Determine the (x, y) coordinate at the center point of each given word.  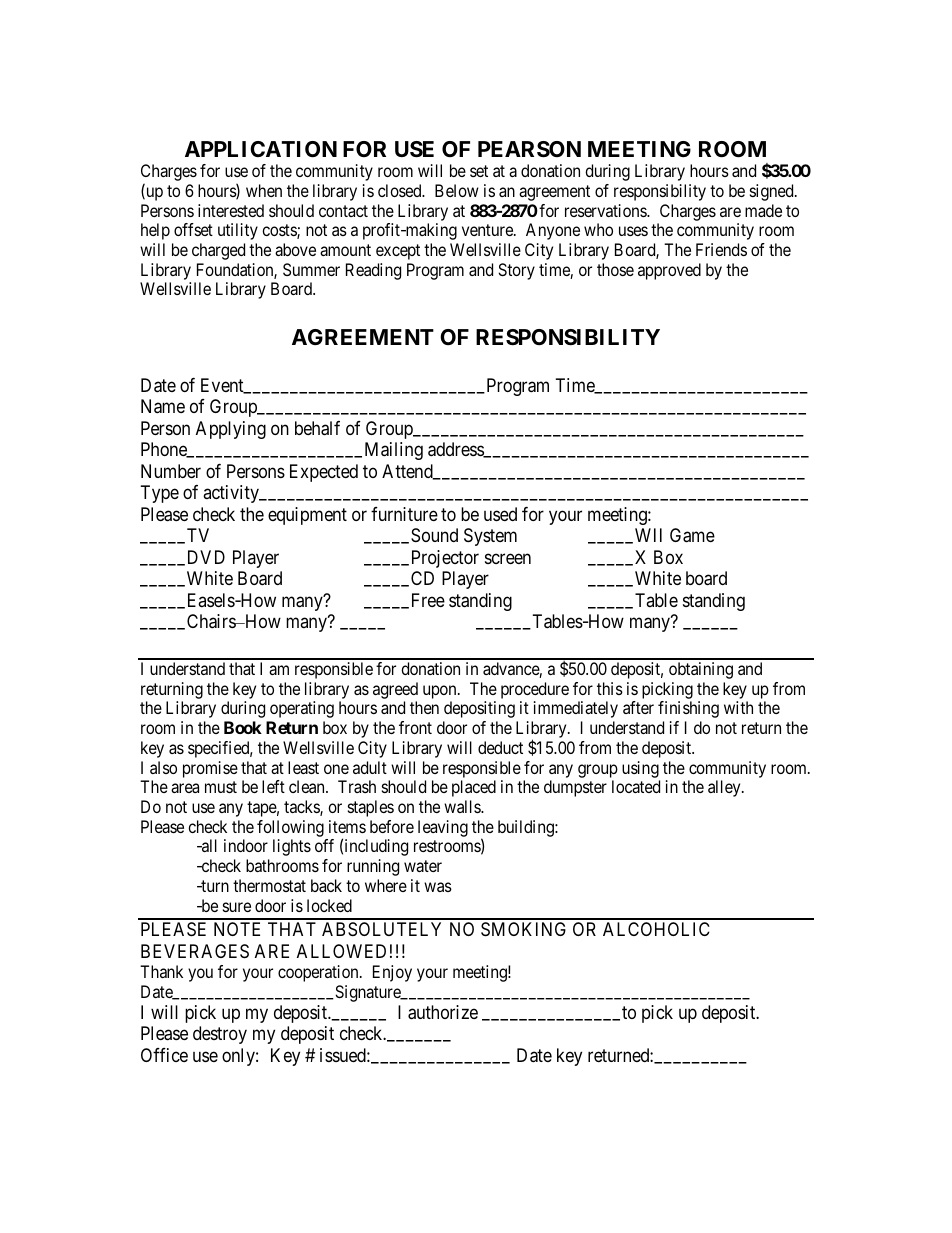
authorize (443, 1012)
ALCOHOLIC (656, 929)
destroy (220, 1035)
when (264, 190)
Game (692, 535)
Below (457, 190)
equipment (307, 516)
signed (773, 192)
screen (508, 558)
